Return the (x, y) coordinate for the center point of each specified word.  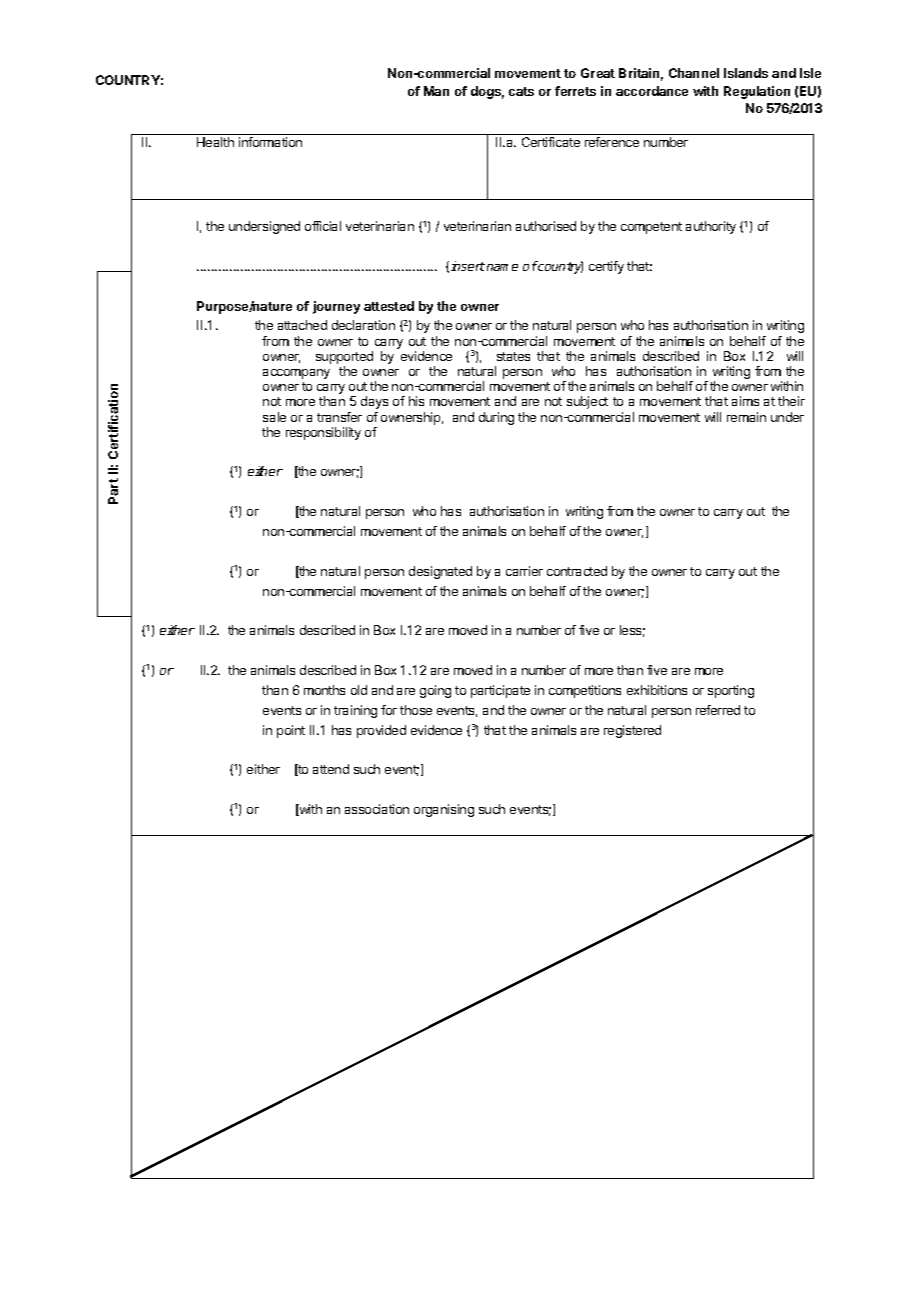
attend (331, 769)
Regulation (757, 92)
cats (521, 91)
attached (302, 325)
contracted (577, 571)
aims (745, 401)
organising (444, 810)
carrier (524, 571)
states (513, 356)
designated (440, 572)
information (270, 142)
